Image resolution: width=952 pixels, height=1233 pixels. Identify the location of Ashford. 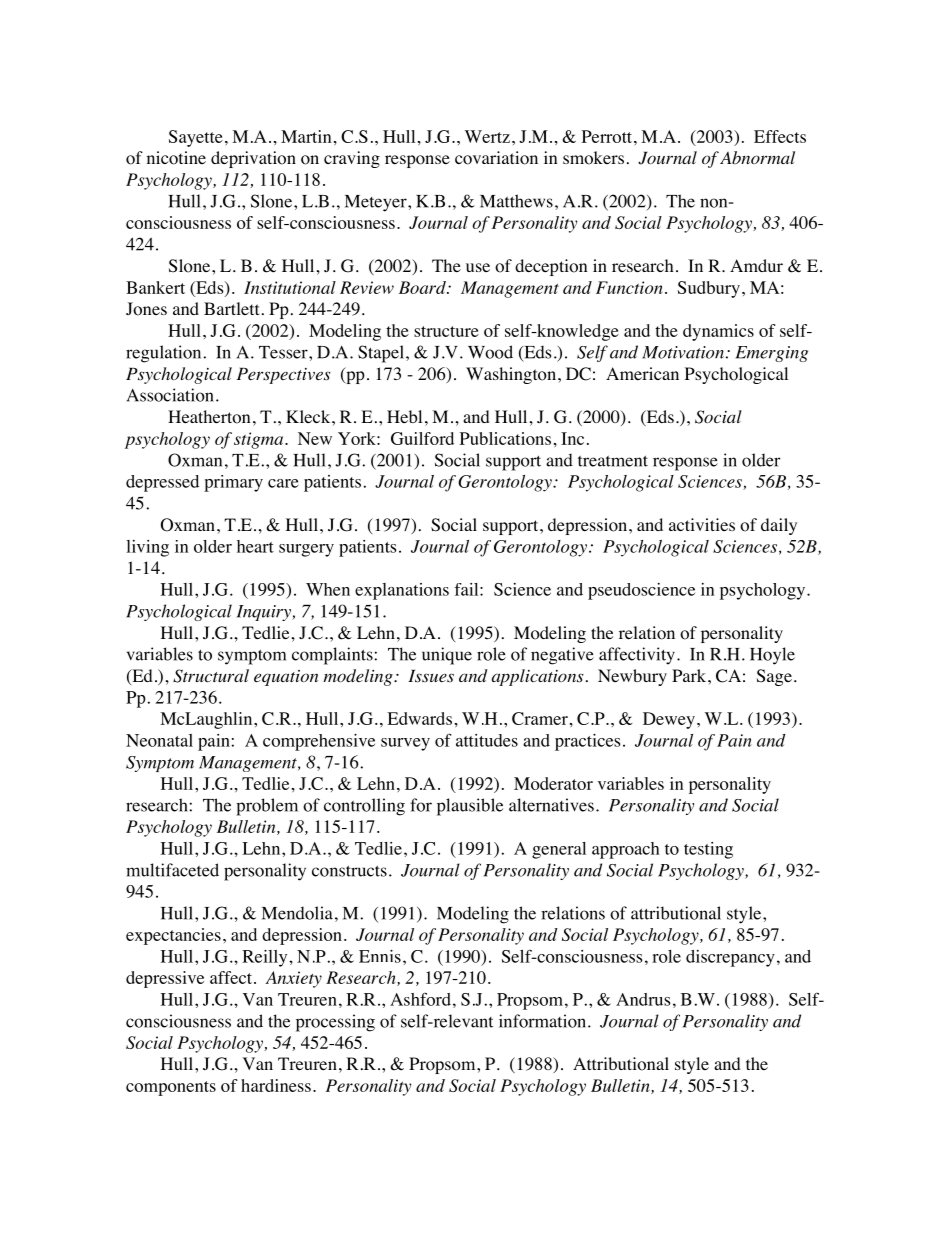
(420, 999).
